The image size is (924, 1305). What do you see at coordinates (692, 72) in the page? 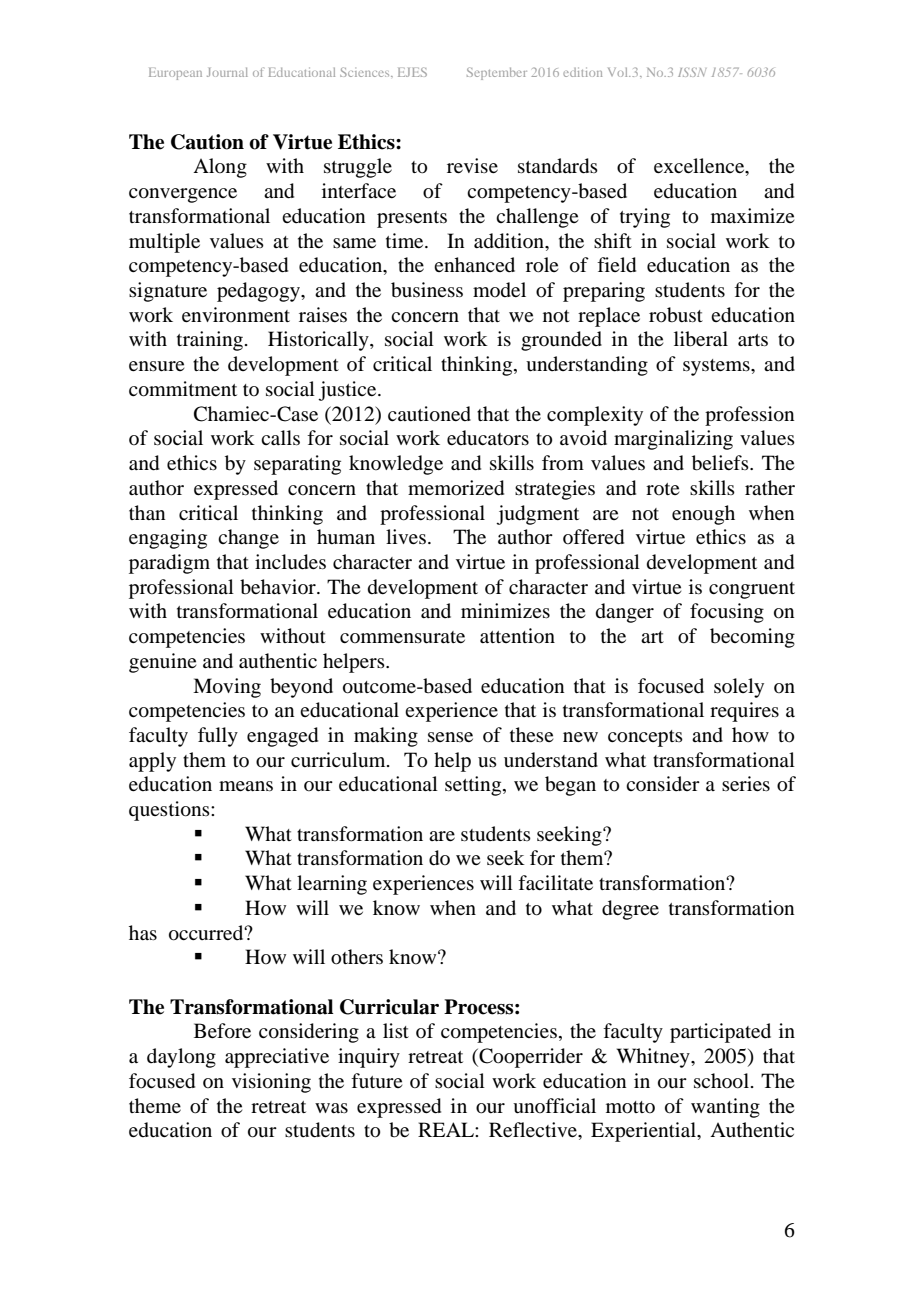
I see `ISSN` at bounding box center [692, 72].
